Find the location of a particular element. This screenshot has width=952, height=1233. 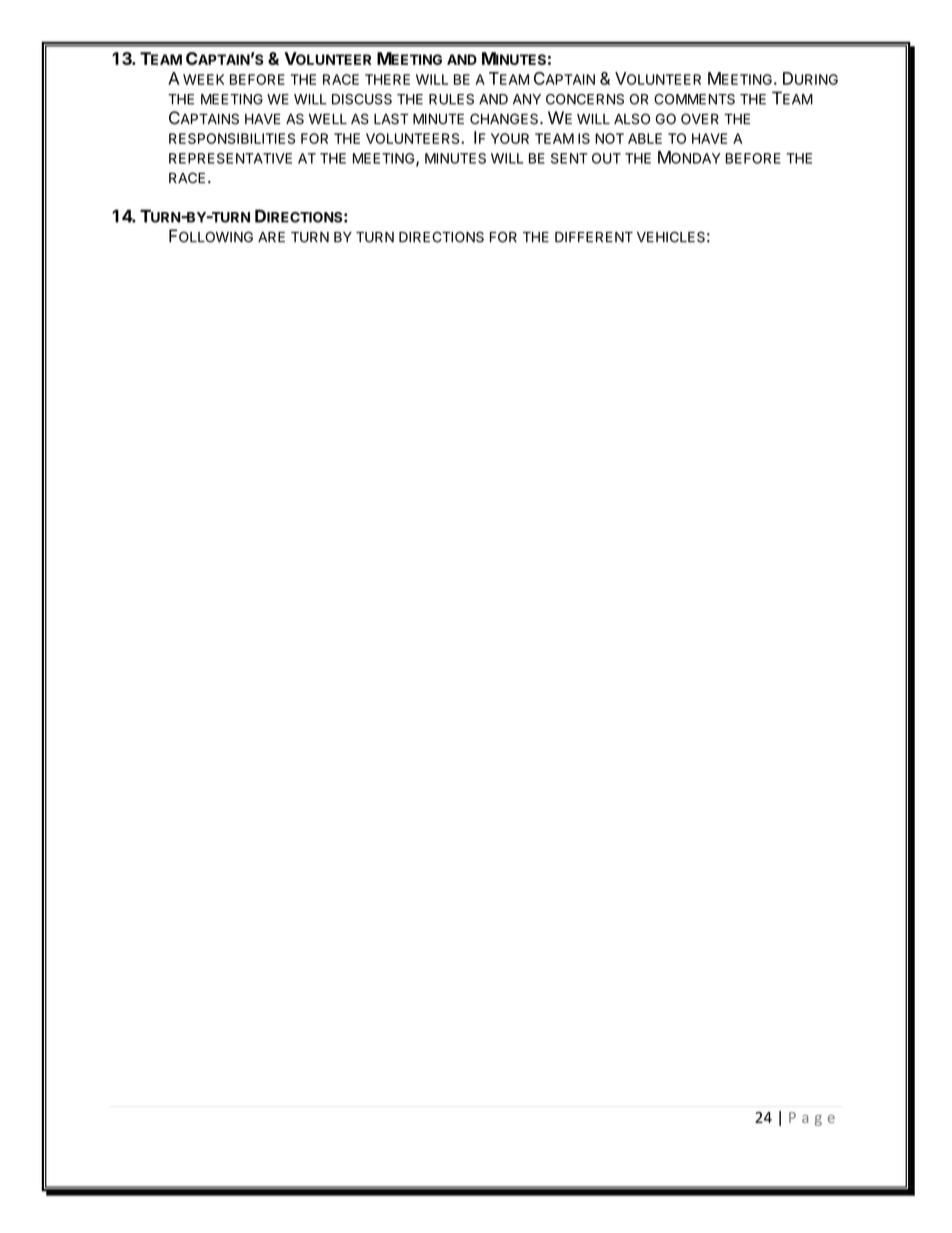

WEEK is located at coordinates (203, 79).
